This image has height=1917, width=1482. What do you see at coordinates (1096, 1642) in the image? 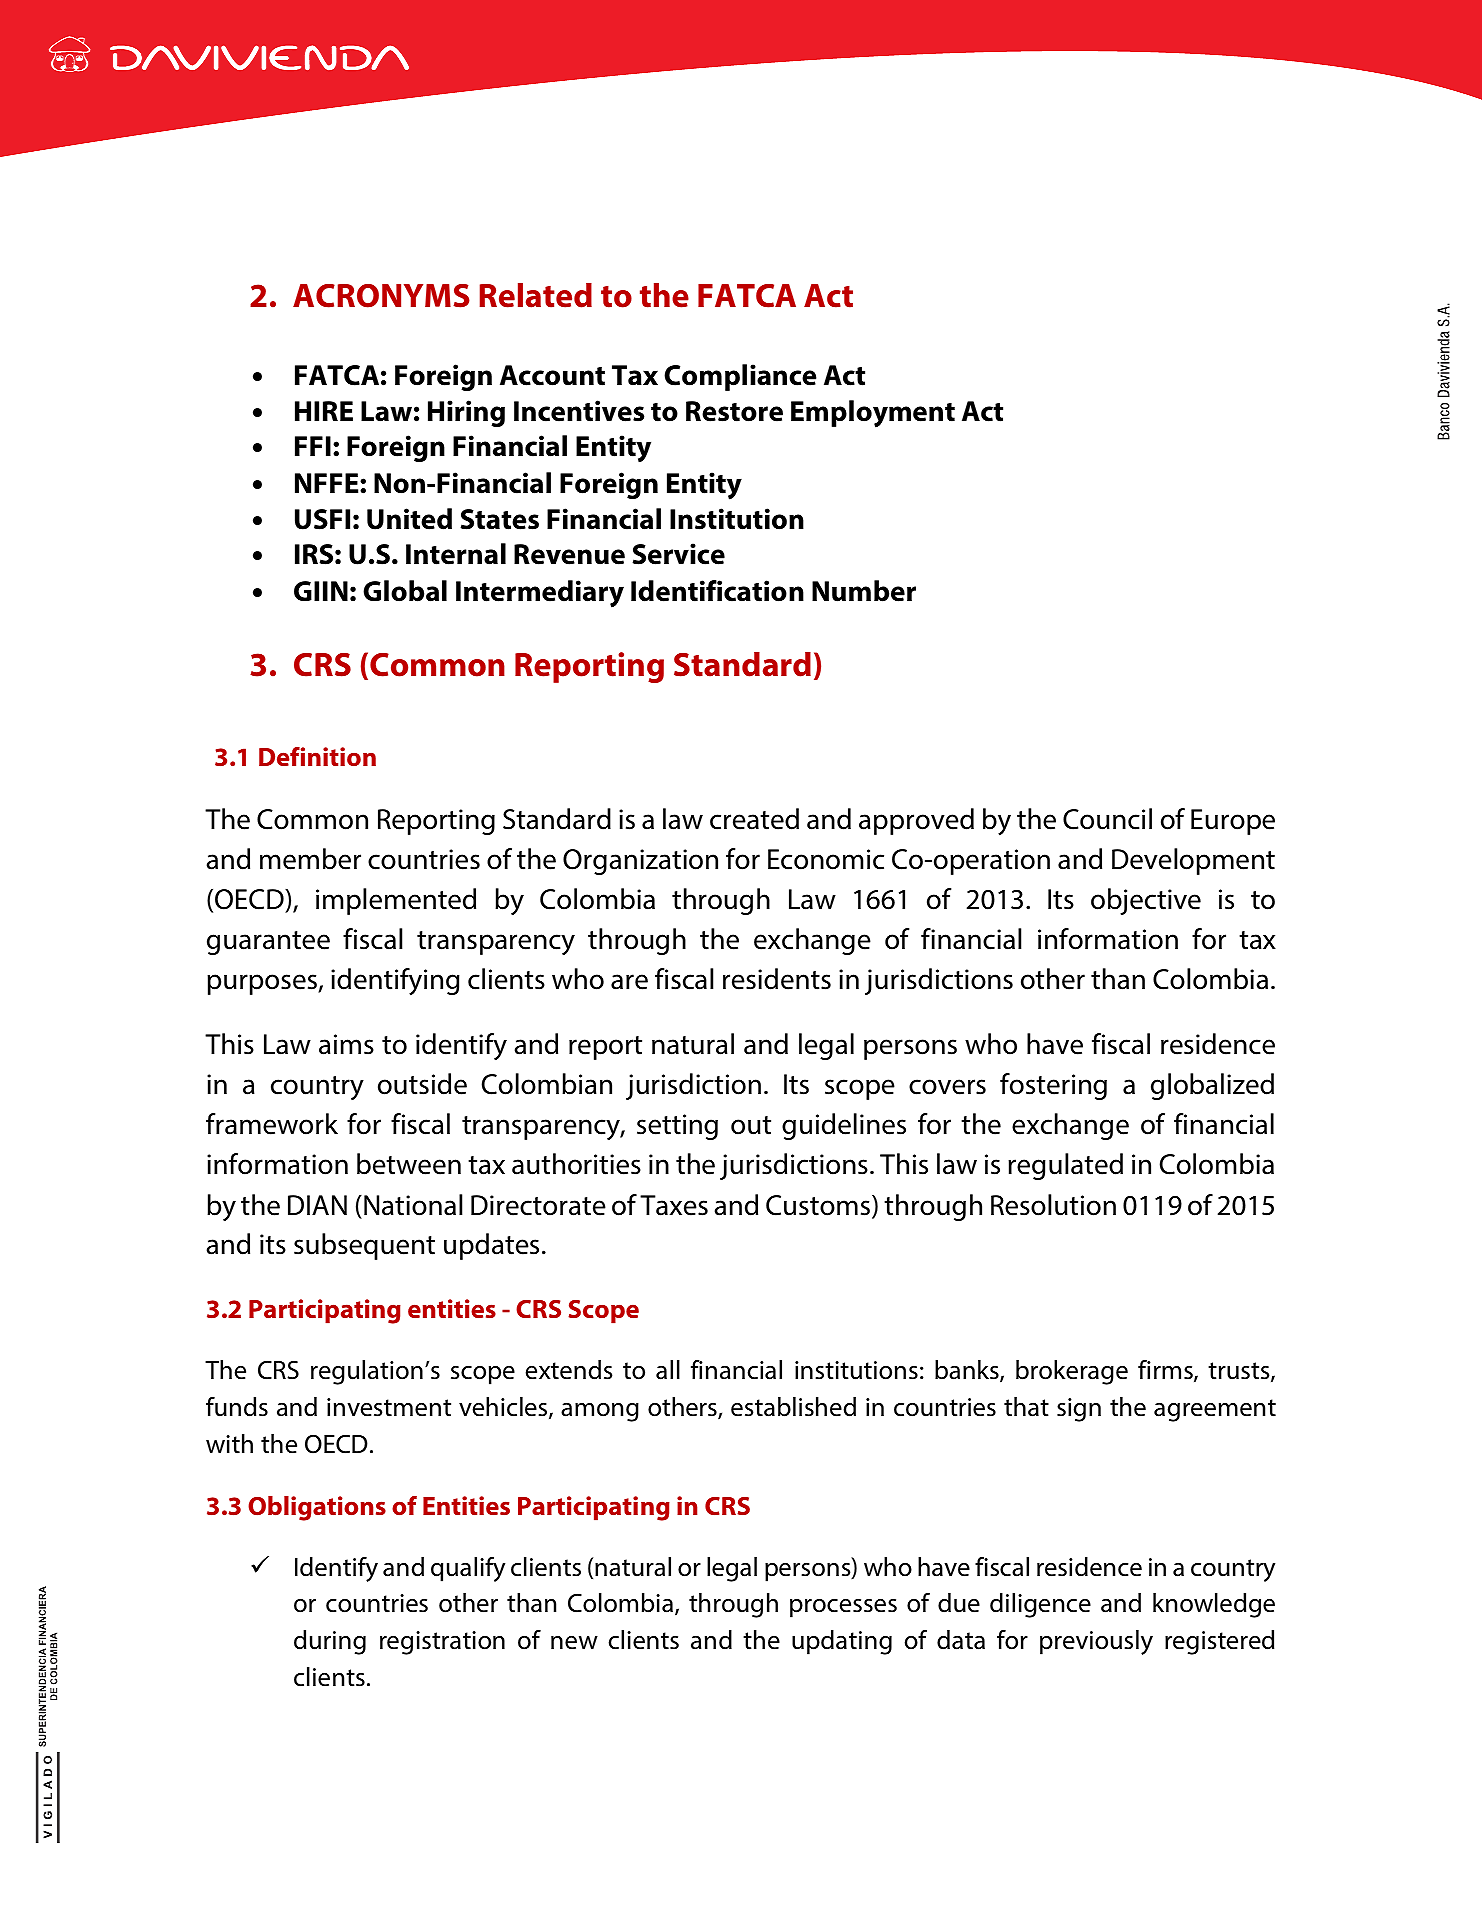
I see `previously` at bounding box center [1096, 1642].
